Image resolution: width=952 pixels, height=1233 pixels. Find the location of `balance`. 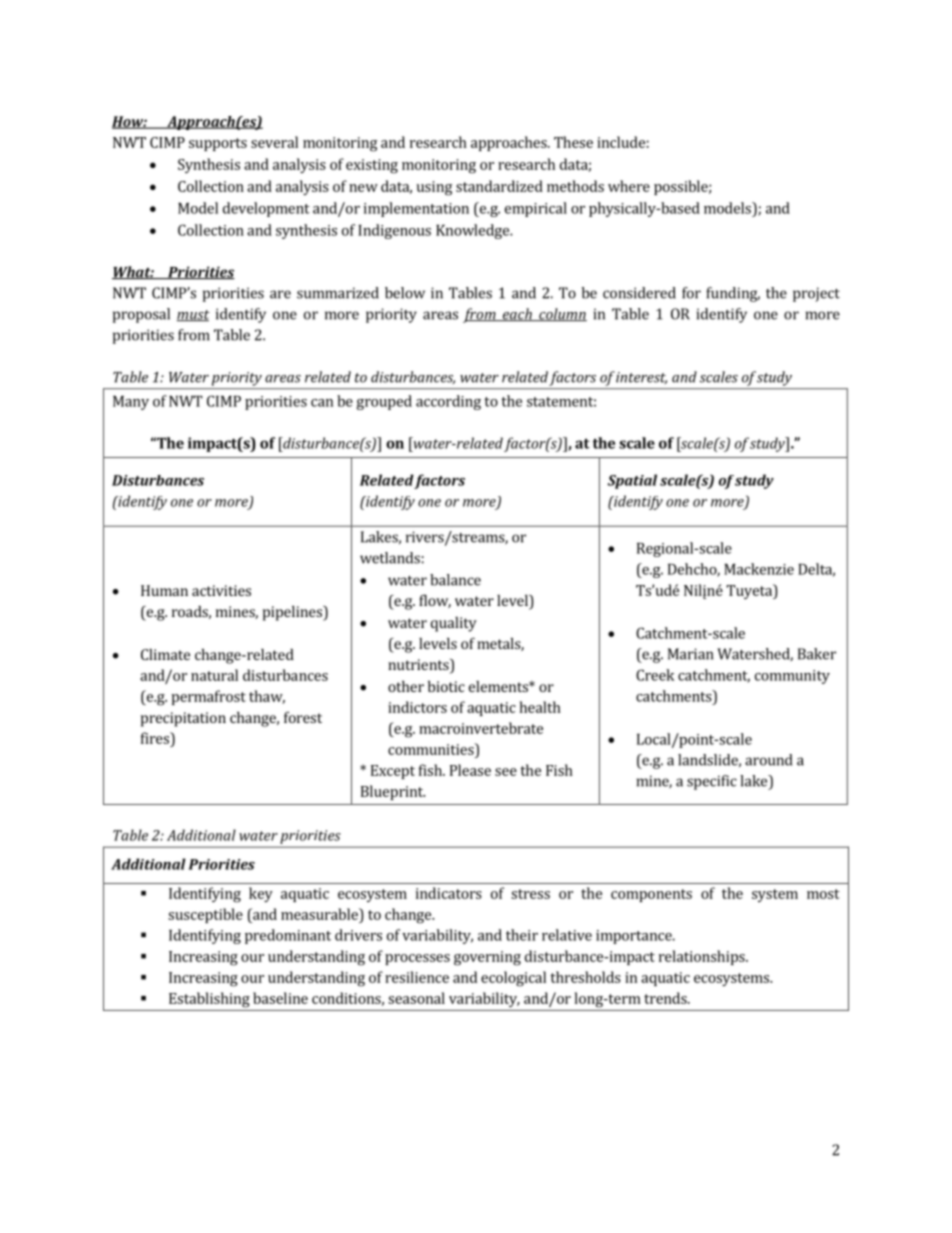

balance is located at coordinates (455, 580).
